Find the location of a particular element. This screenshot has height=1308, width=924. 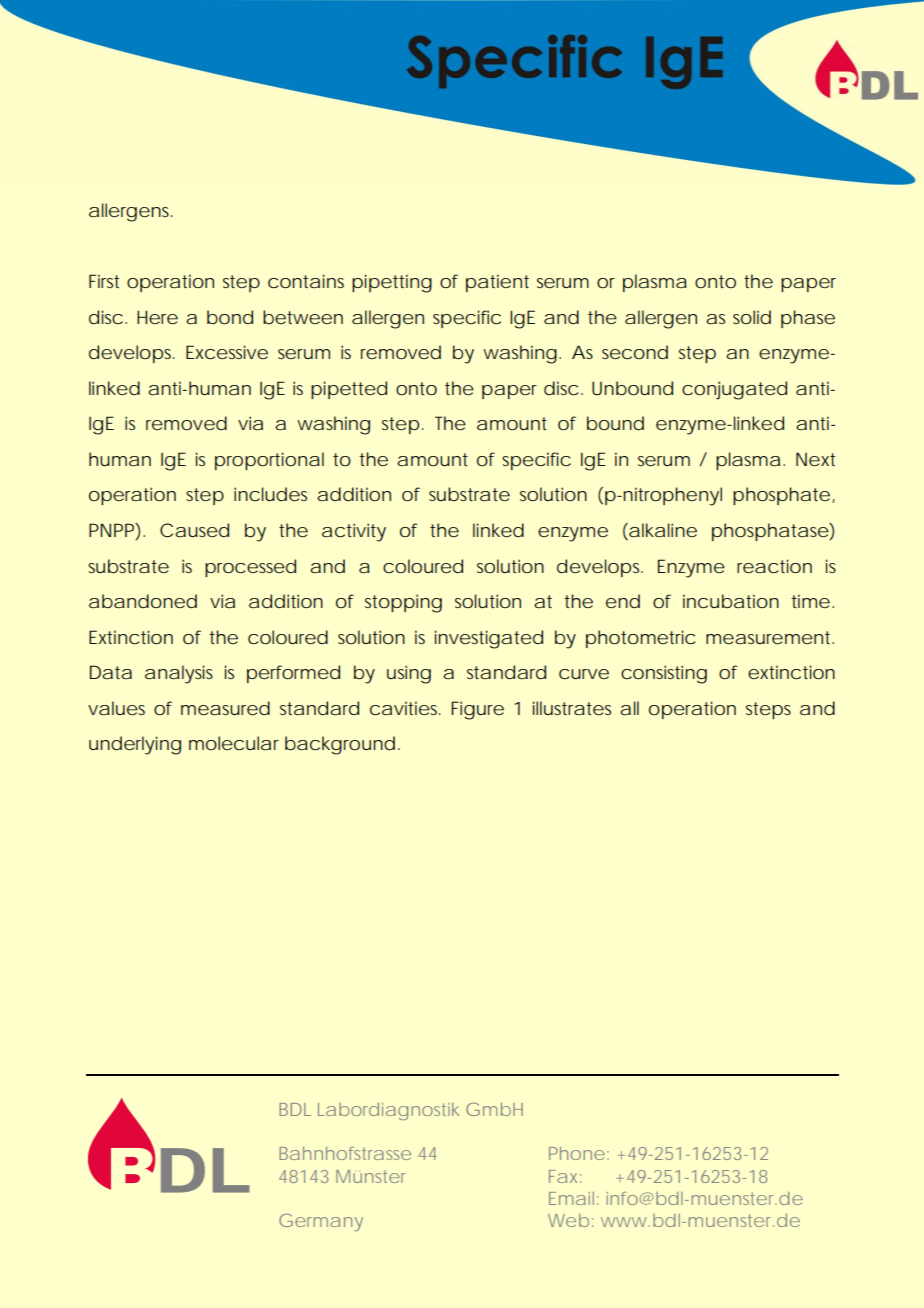

Fax is located at coordinates (563, 1176).
